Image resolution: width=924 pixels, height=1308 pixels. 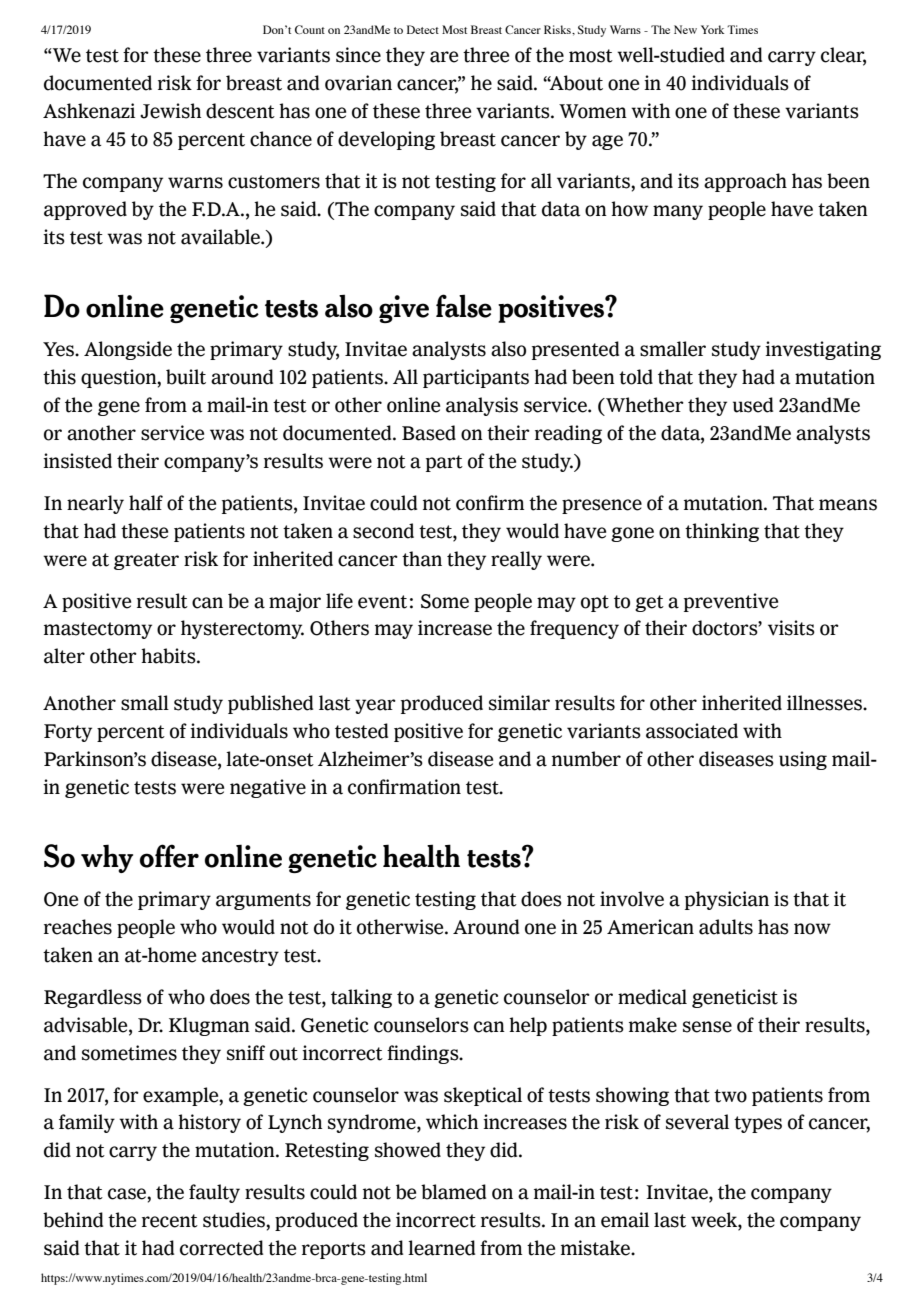 What do you see at coordinates (727, 900) in the document?
I see `physician` at bounding box center [727, 900].
